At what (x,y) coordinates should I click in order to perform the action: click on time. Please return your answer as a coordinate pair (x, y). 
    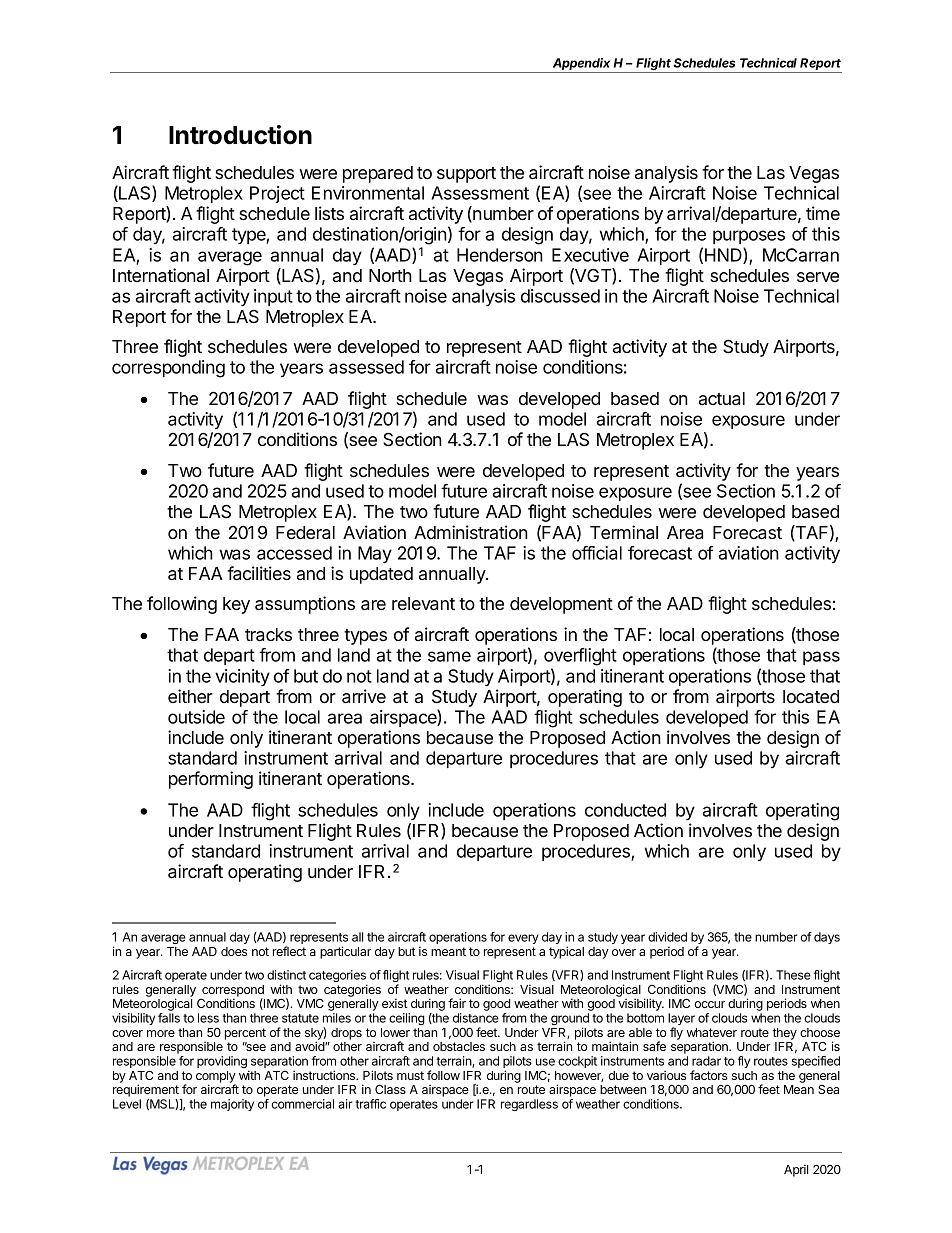
    Looking at the image, I should click on (823, 213).
